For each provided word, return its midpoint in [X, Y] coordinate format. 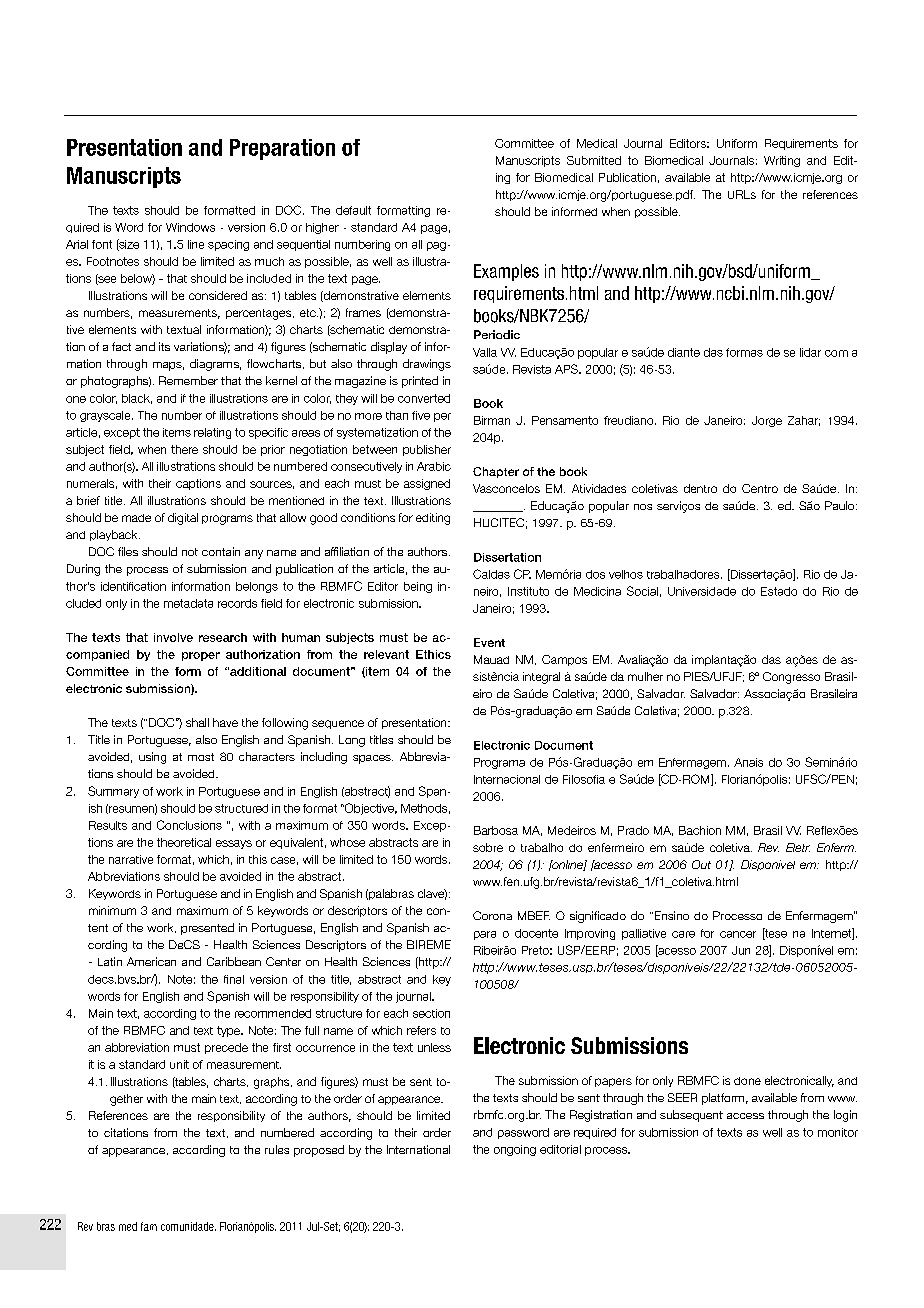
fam [149, 1226]
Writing [782, 161]
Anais [748, 762]
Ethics [433, 654]
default [353, 210]
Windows [190, 227]
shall [197, 722]
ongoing [515, 1150]
